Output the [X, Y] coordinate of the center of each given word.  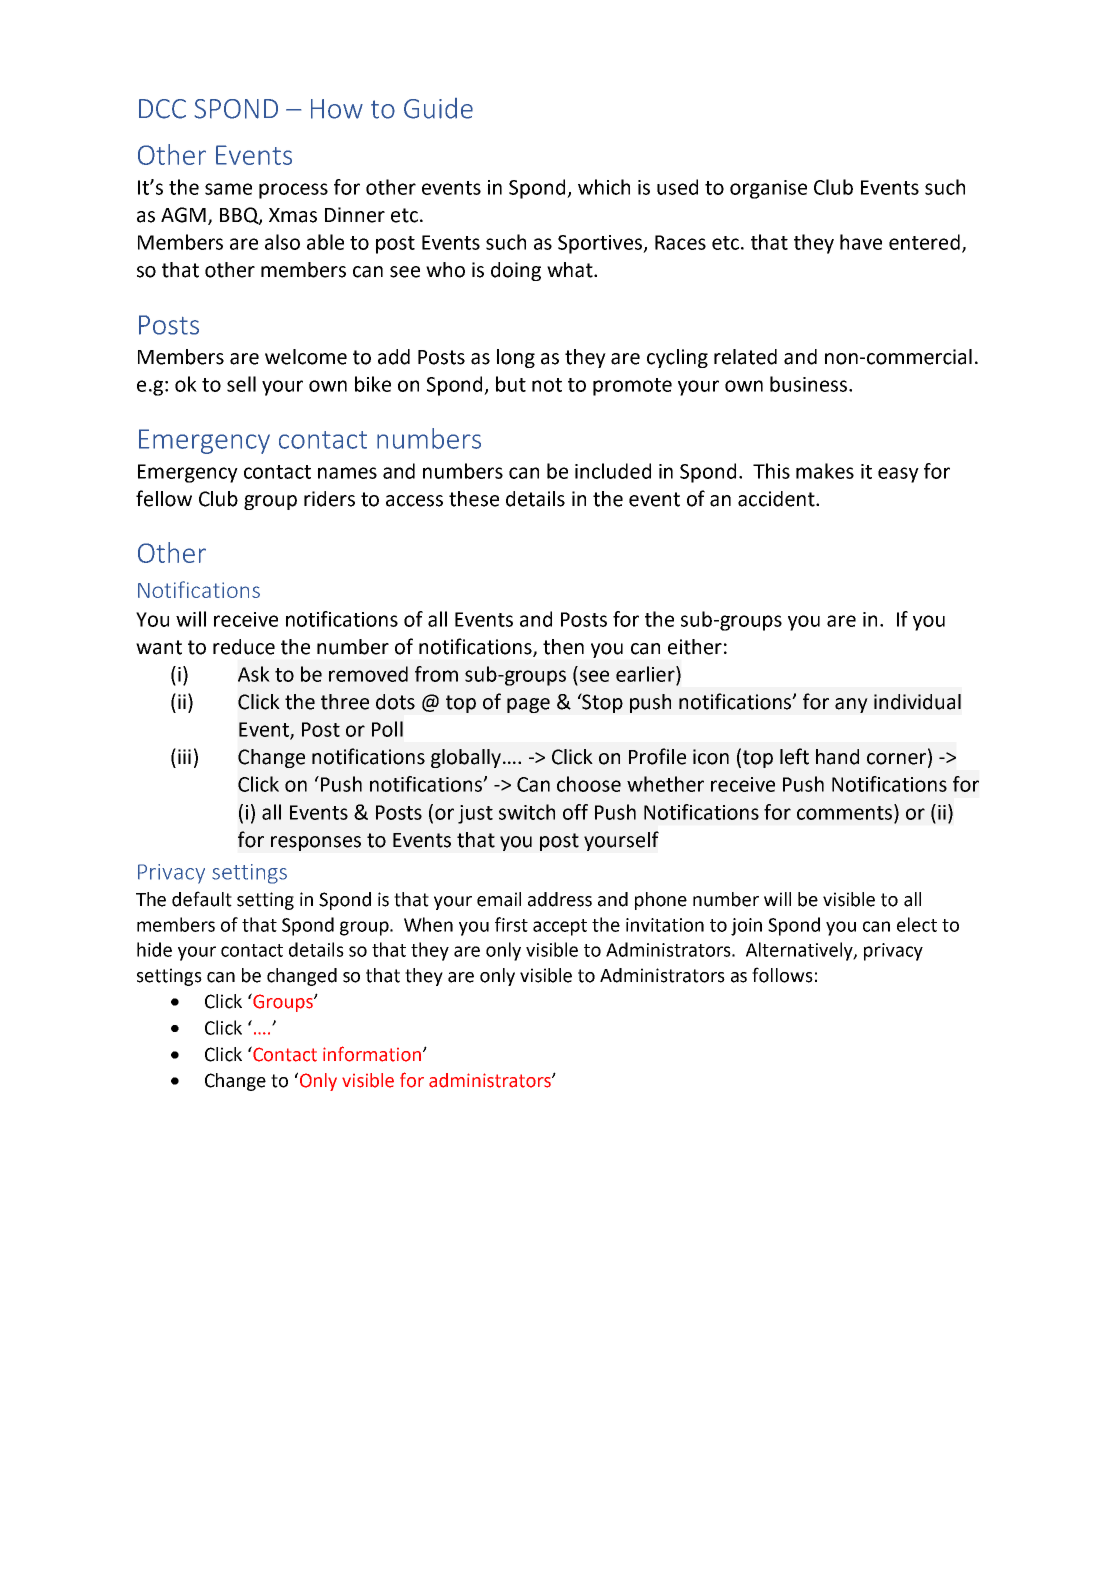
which [604, 187]
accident [777, 499]
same [228, 189]
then [563, 647]
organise [768, 189]
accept [560, 927]
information [372, 1054]
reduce [244, 647]
